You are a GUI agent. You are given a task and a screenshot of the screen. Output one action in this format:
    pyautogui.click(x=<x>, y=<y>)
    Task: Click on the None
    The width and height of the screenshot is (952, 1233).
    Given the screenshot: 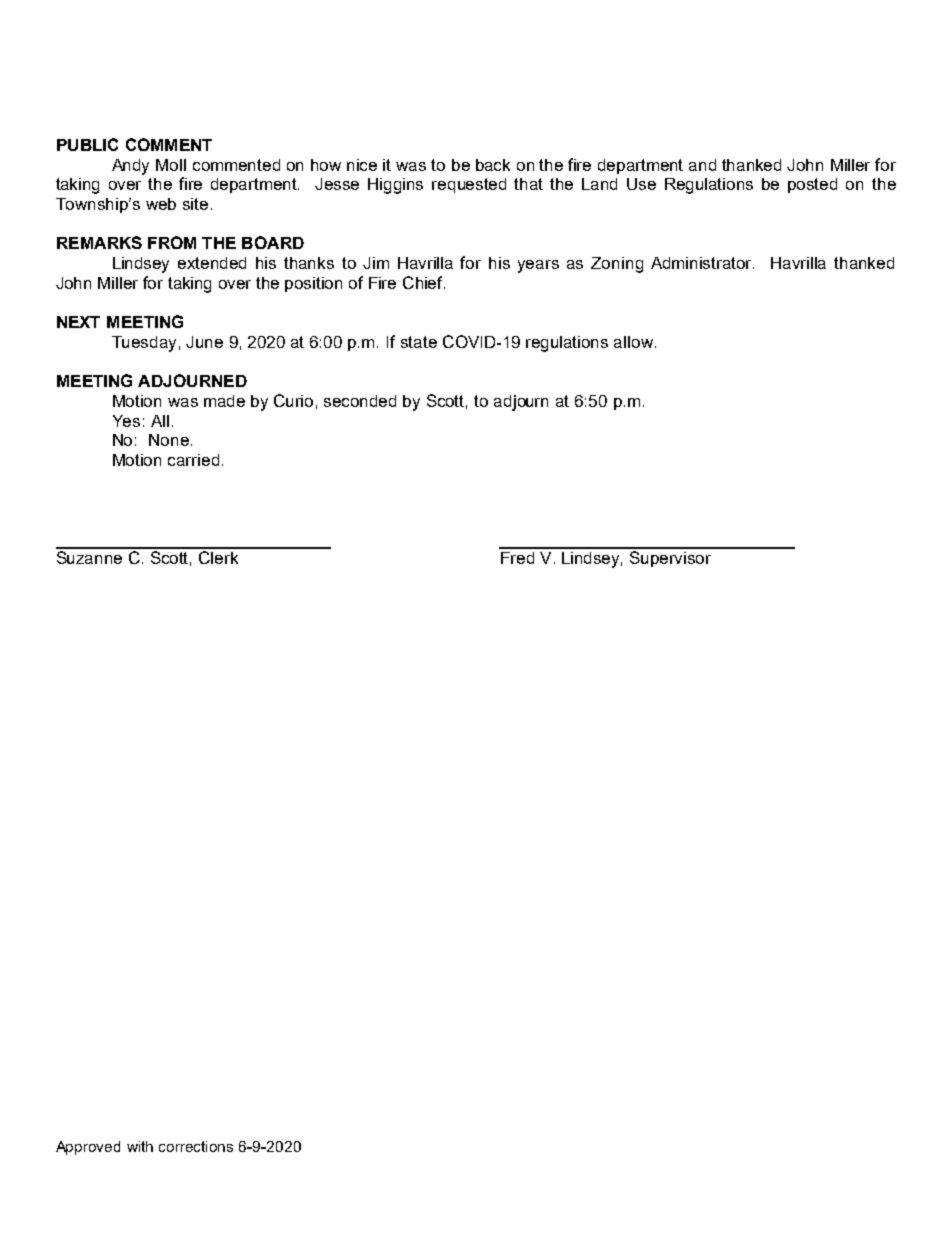 What is the action you would take?
    pyautogui.click(x=169, y=440)
